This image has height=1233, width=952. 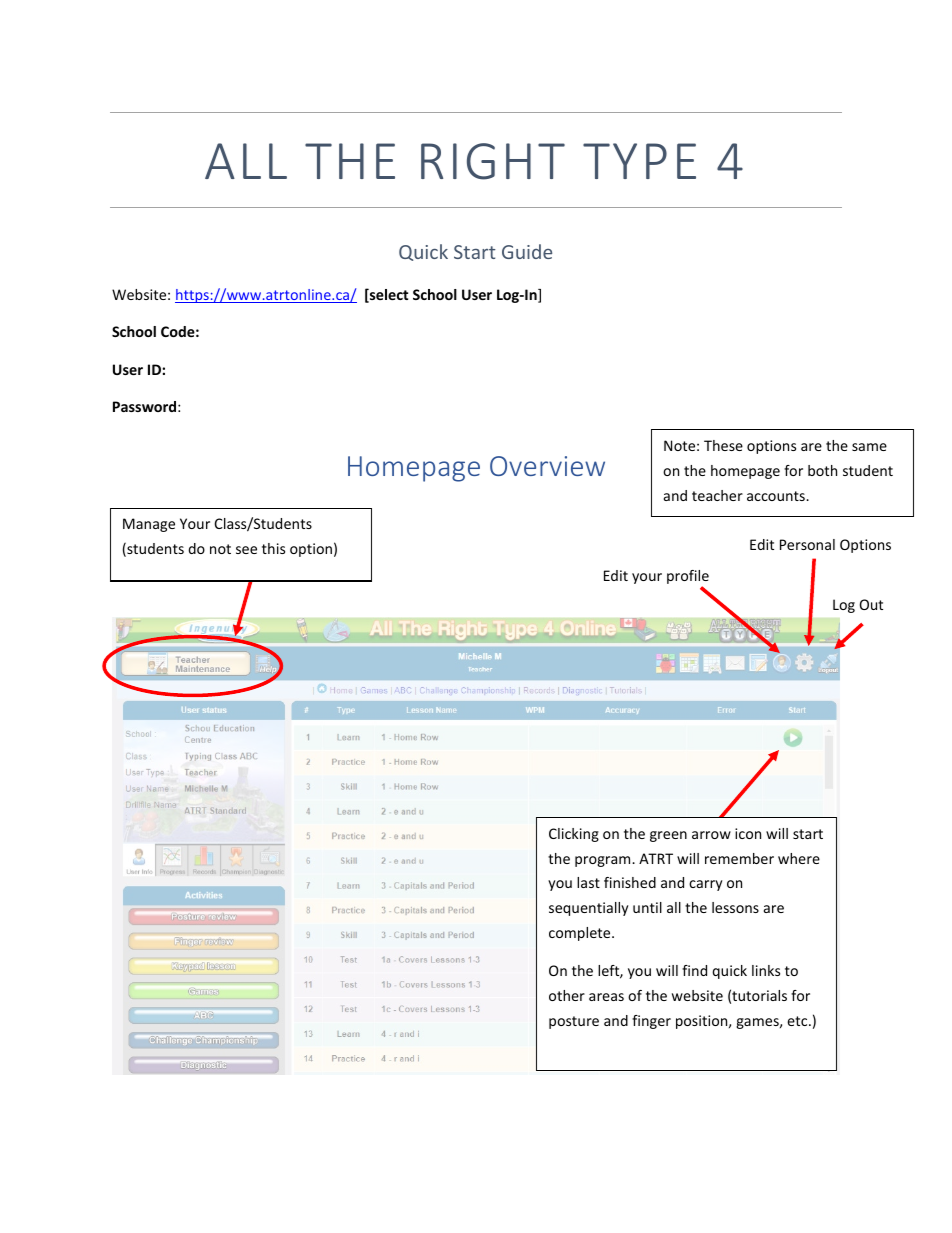 I want to click on profile, so click(x=688, y=578).
